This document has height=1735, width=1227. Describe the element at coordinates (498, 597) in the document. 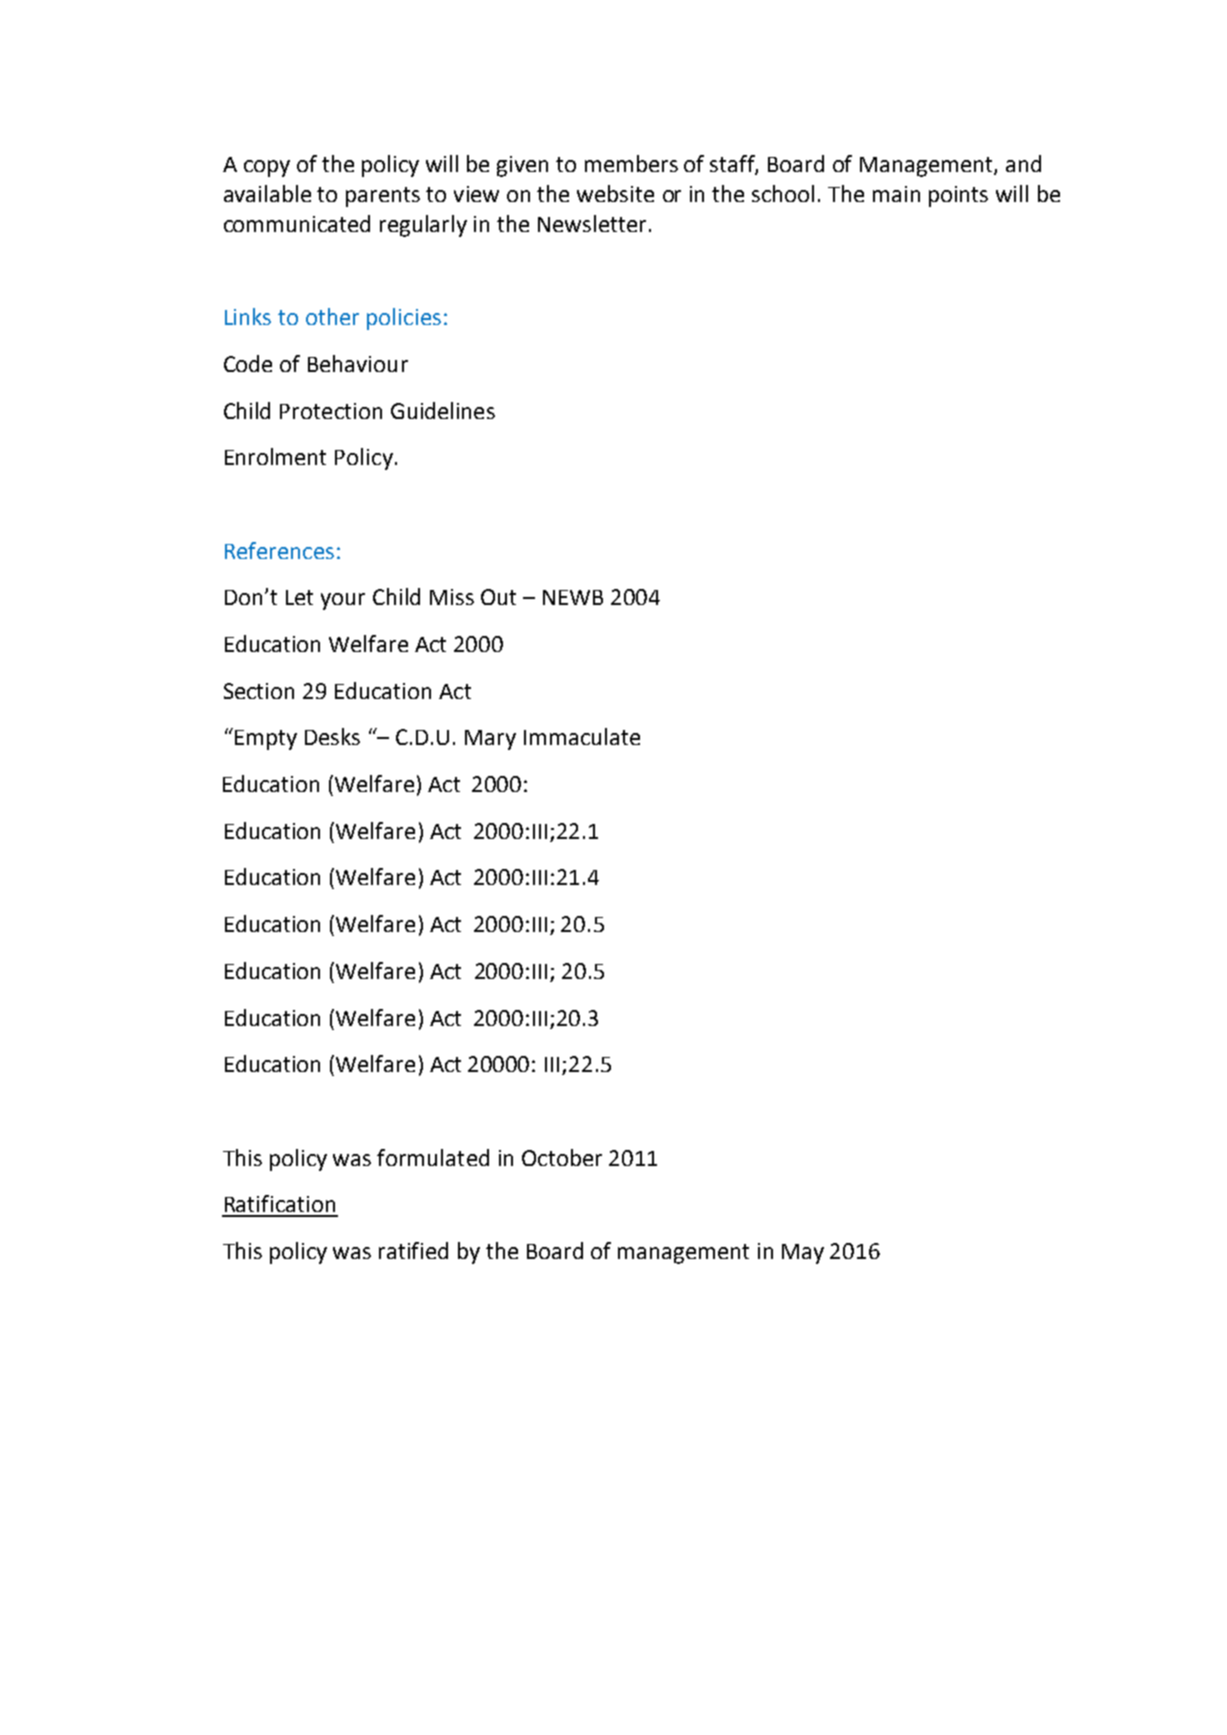

I see `Out` at that location.
